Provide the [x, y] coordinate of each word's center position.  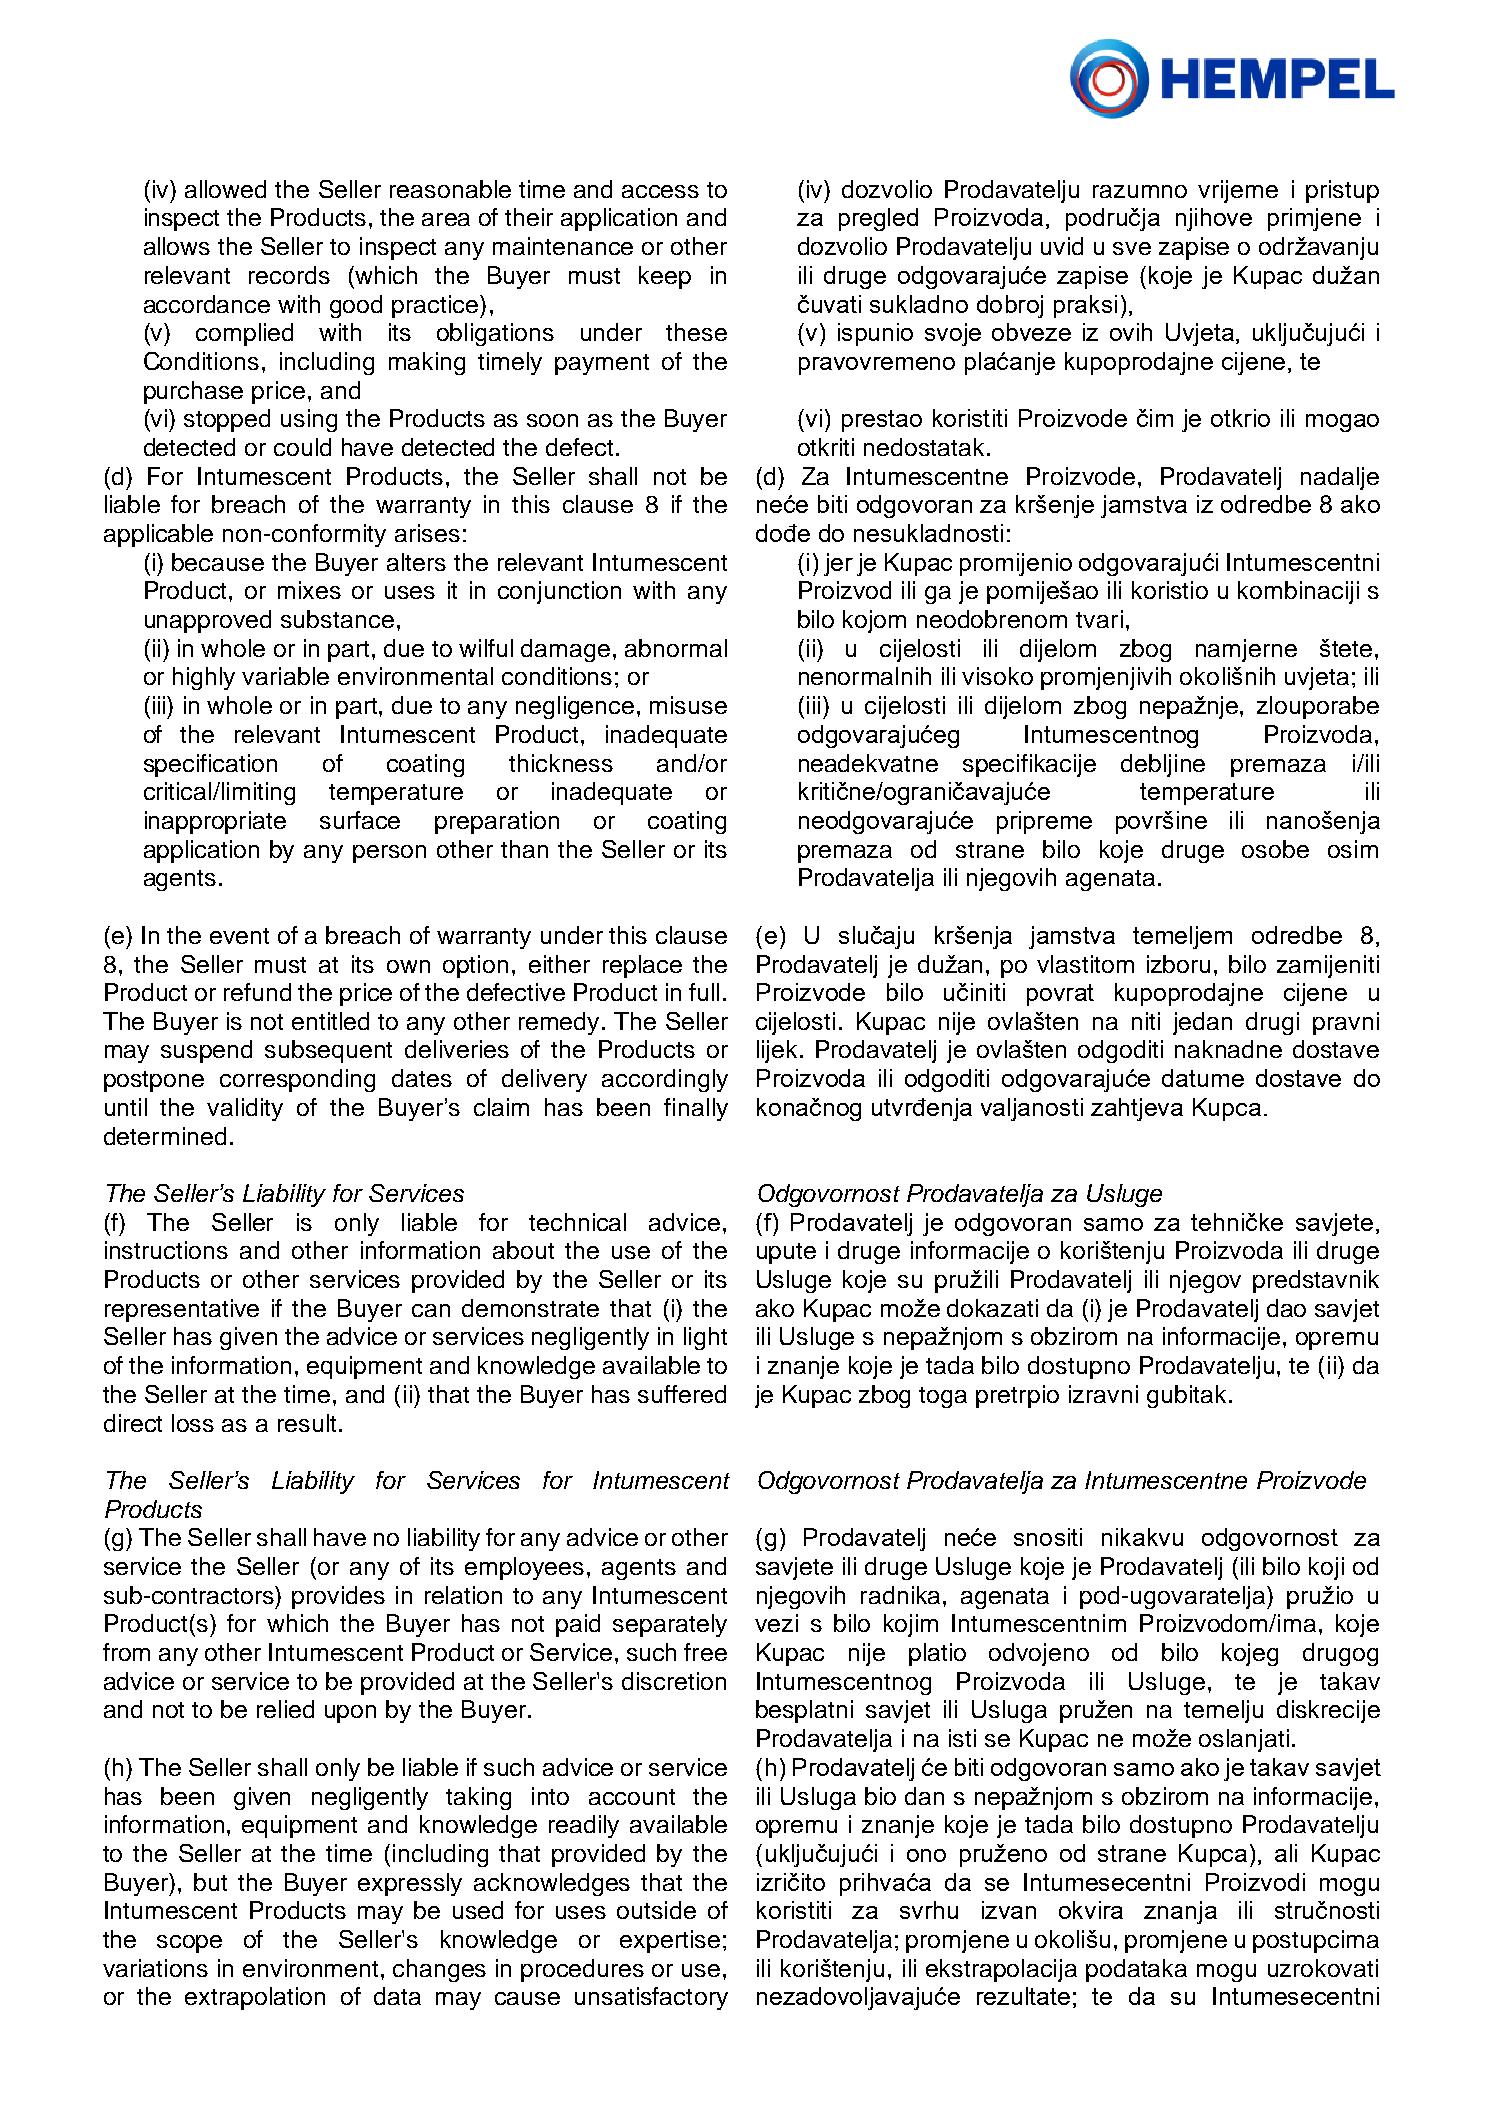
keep [665, 277]
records [289, 275]
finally [696, 1109]
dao [1286, 1308]
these [696, 332]
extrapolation [255, 1998]
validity [245, 1109]
